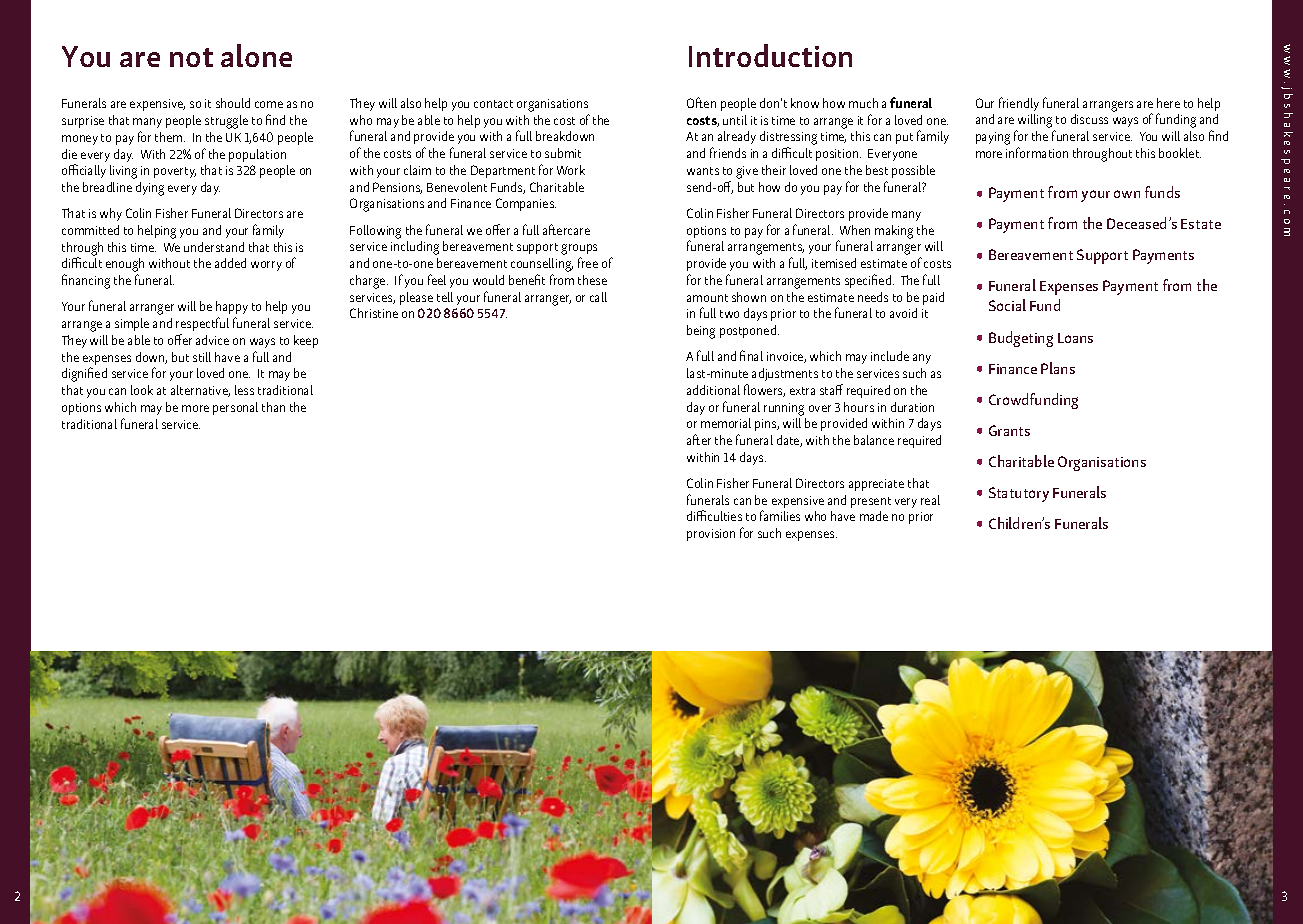  What do you see at coordinates (780, 515) in the screenshot?
I see `families` at bounding box center [780, 515].
